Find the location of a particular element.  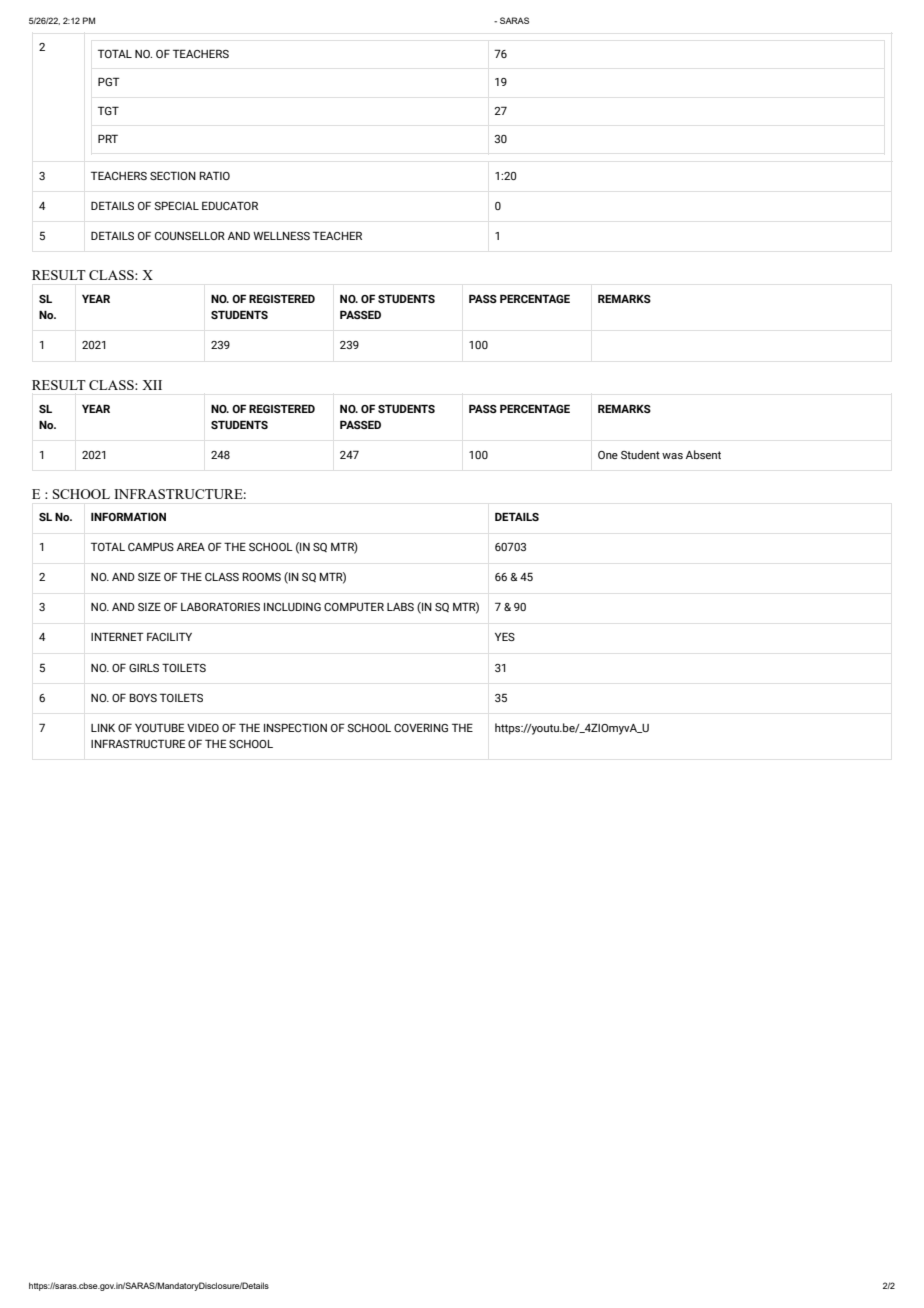

WELLNESS is located at coordinates (281, 235).
